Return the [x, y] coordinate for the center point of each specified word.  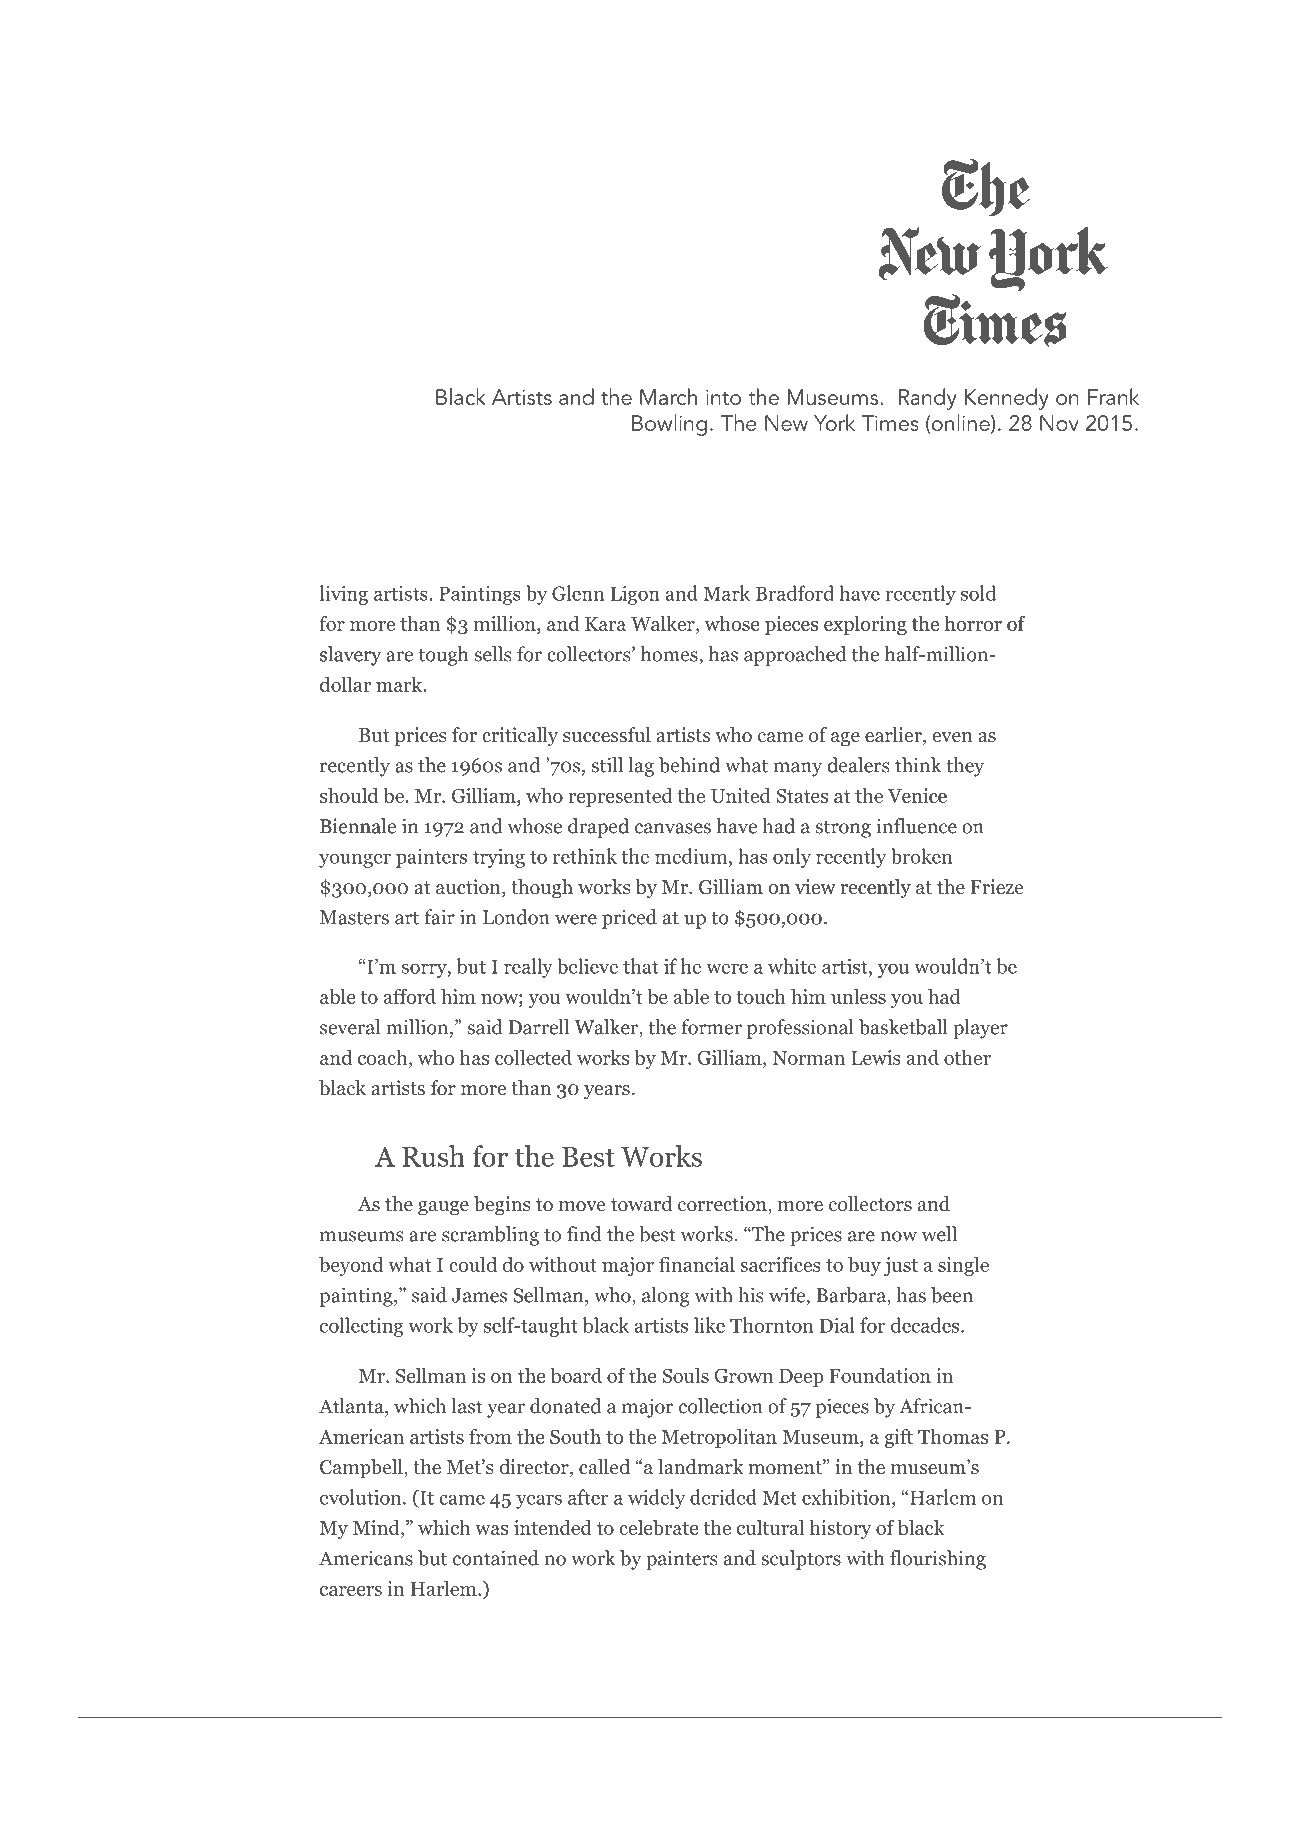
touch [761, 996]
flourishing [938, 1560]
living [343, 595]
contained [496, 1558]
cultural [770, 1527]
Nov [1059, 423]
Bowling [669, 425]
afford [410, 996]
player [980, 1029]
